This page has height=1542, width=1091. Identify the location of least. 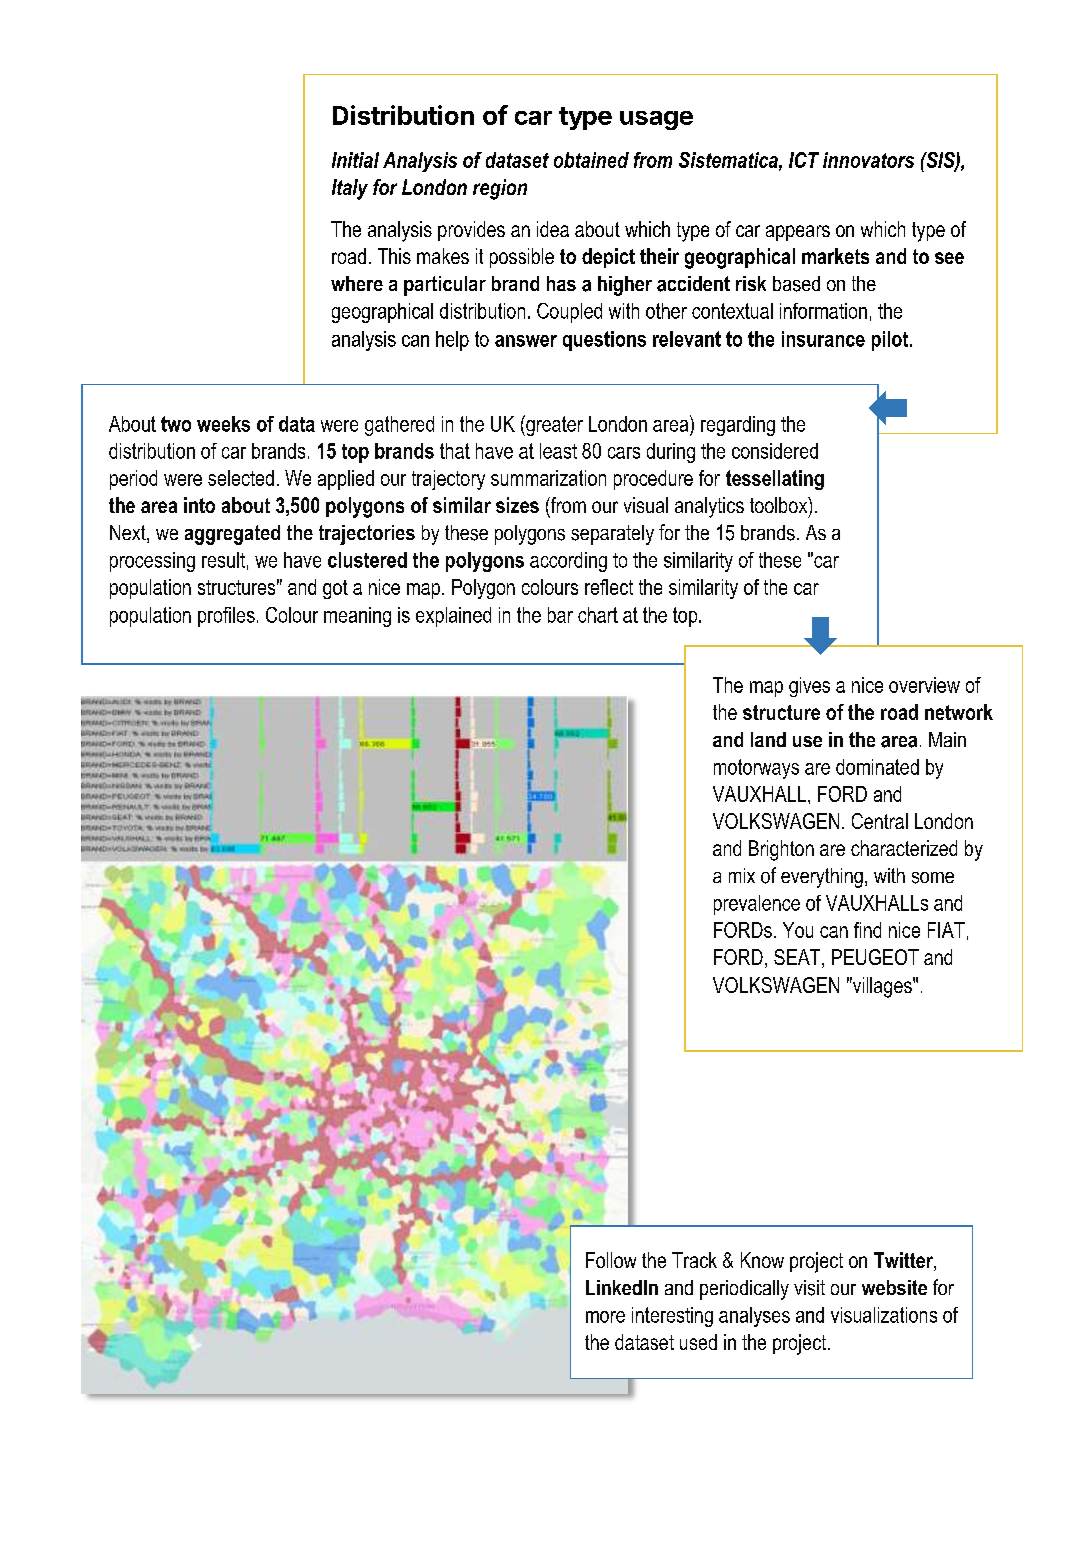
(558, 451).
